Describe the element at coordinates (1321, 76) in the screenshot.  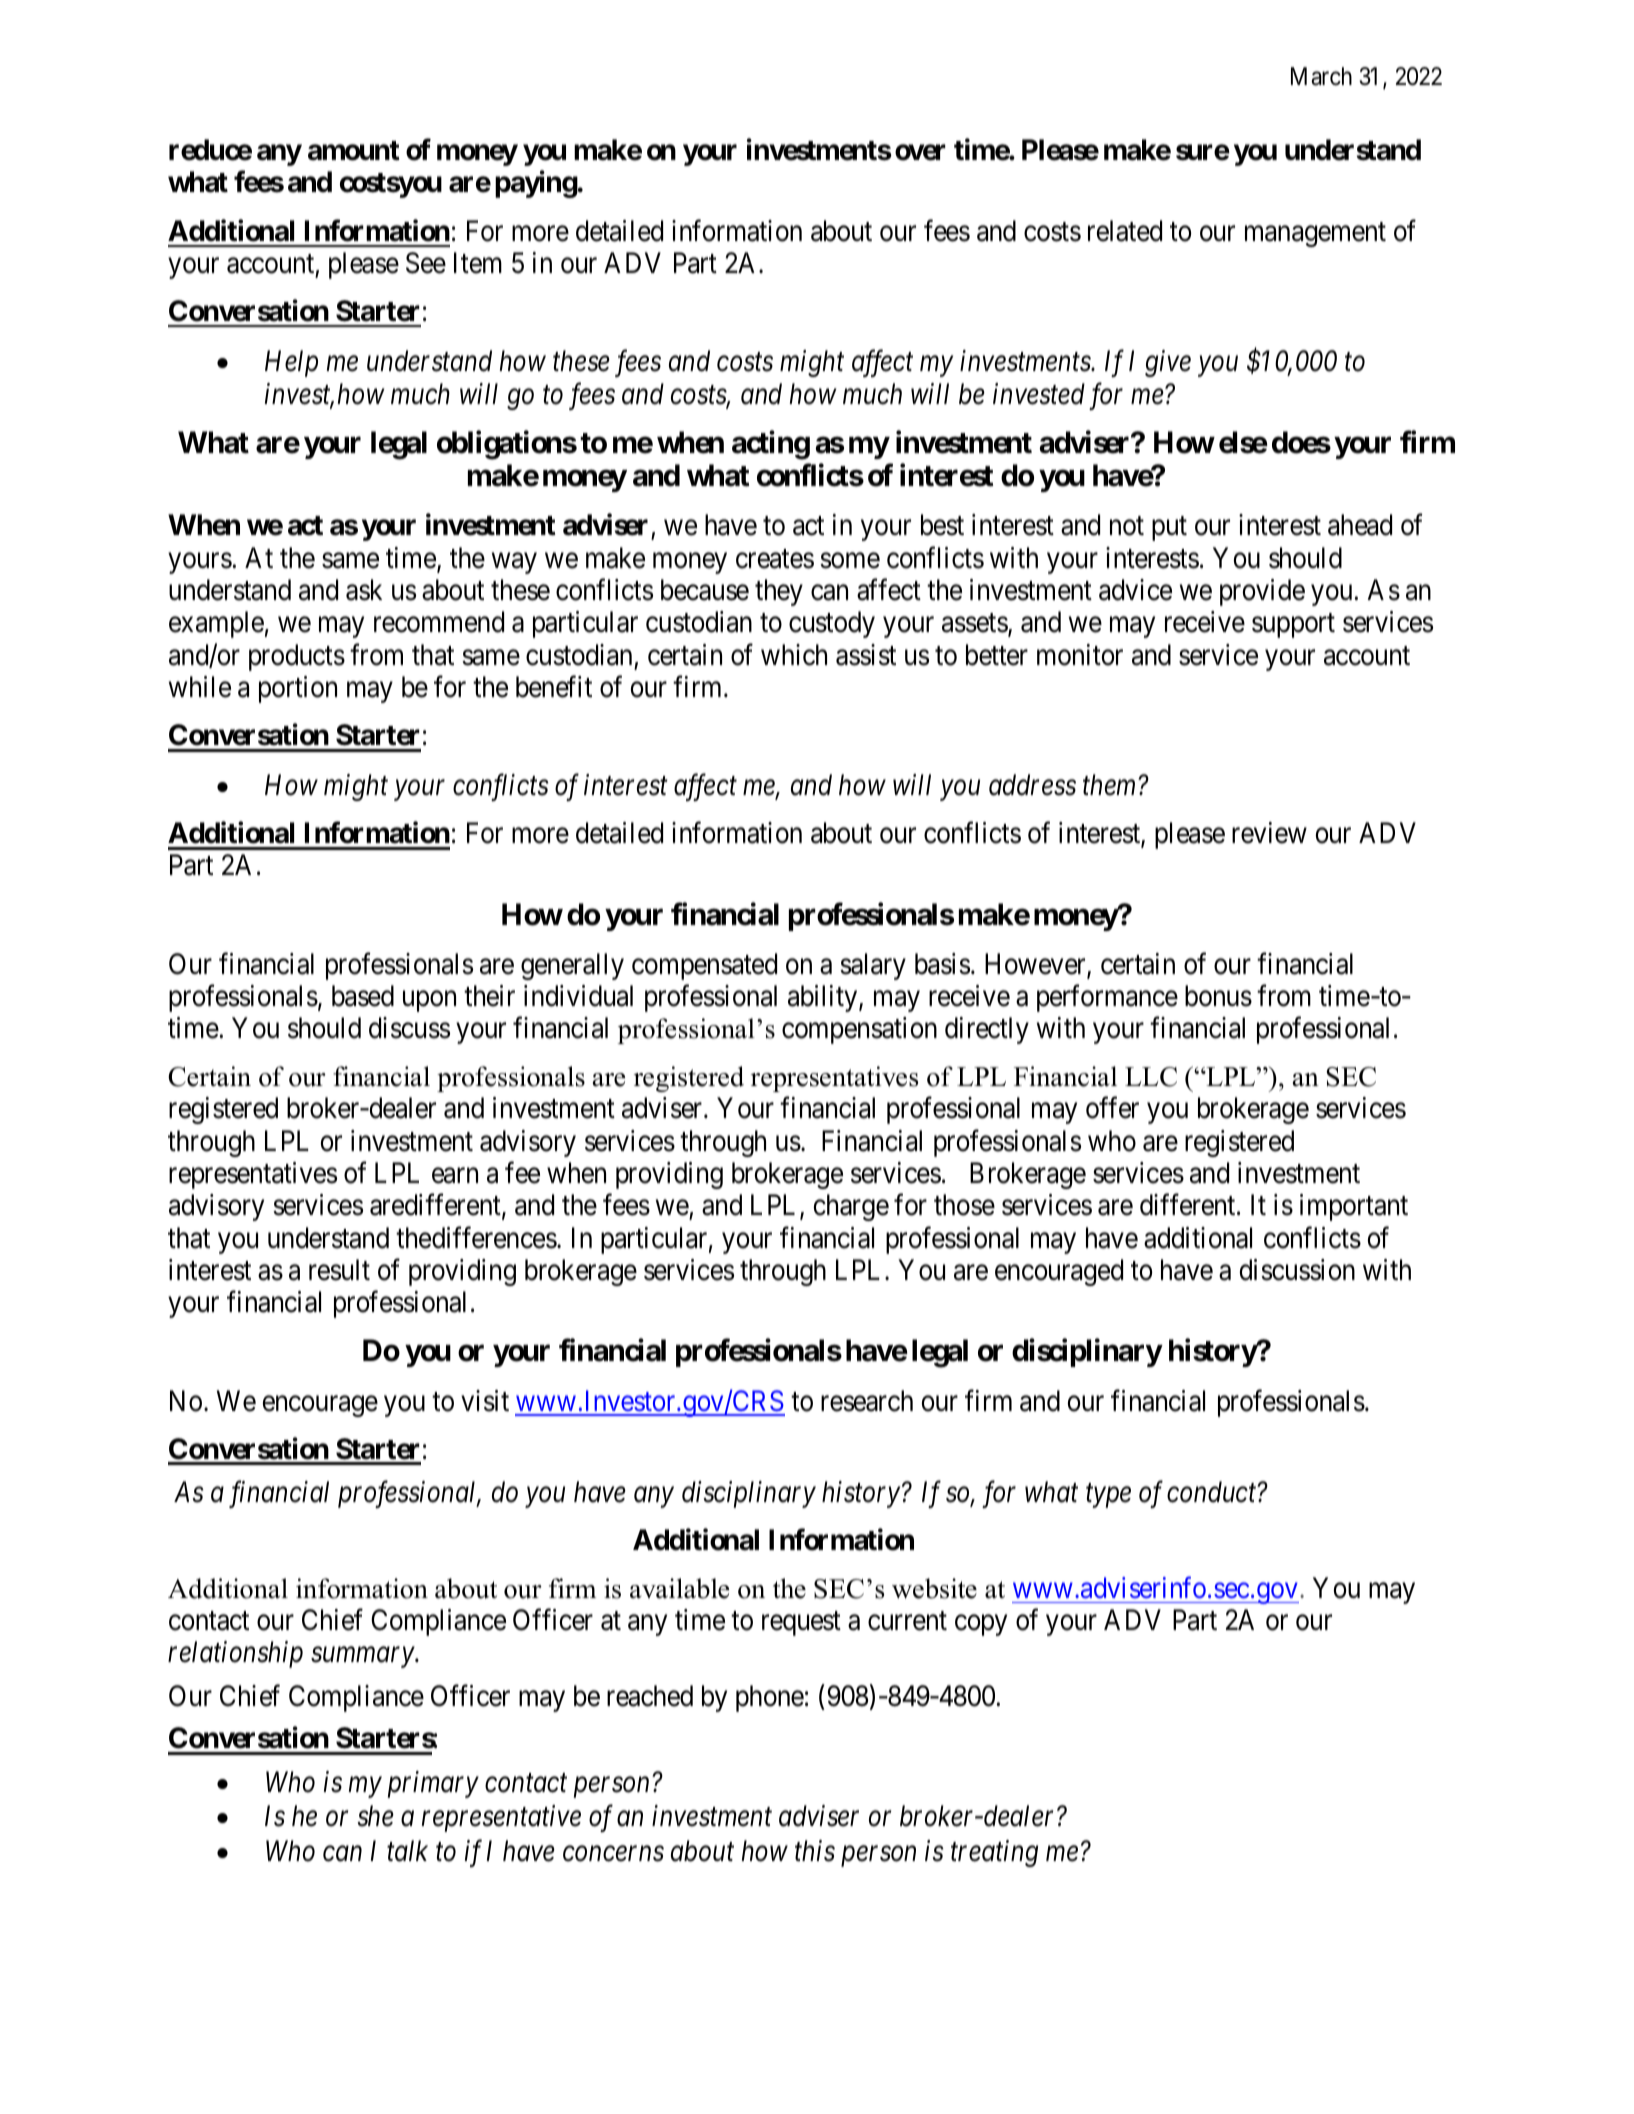
I see `March` at that location.
